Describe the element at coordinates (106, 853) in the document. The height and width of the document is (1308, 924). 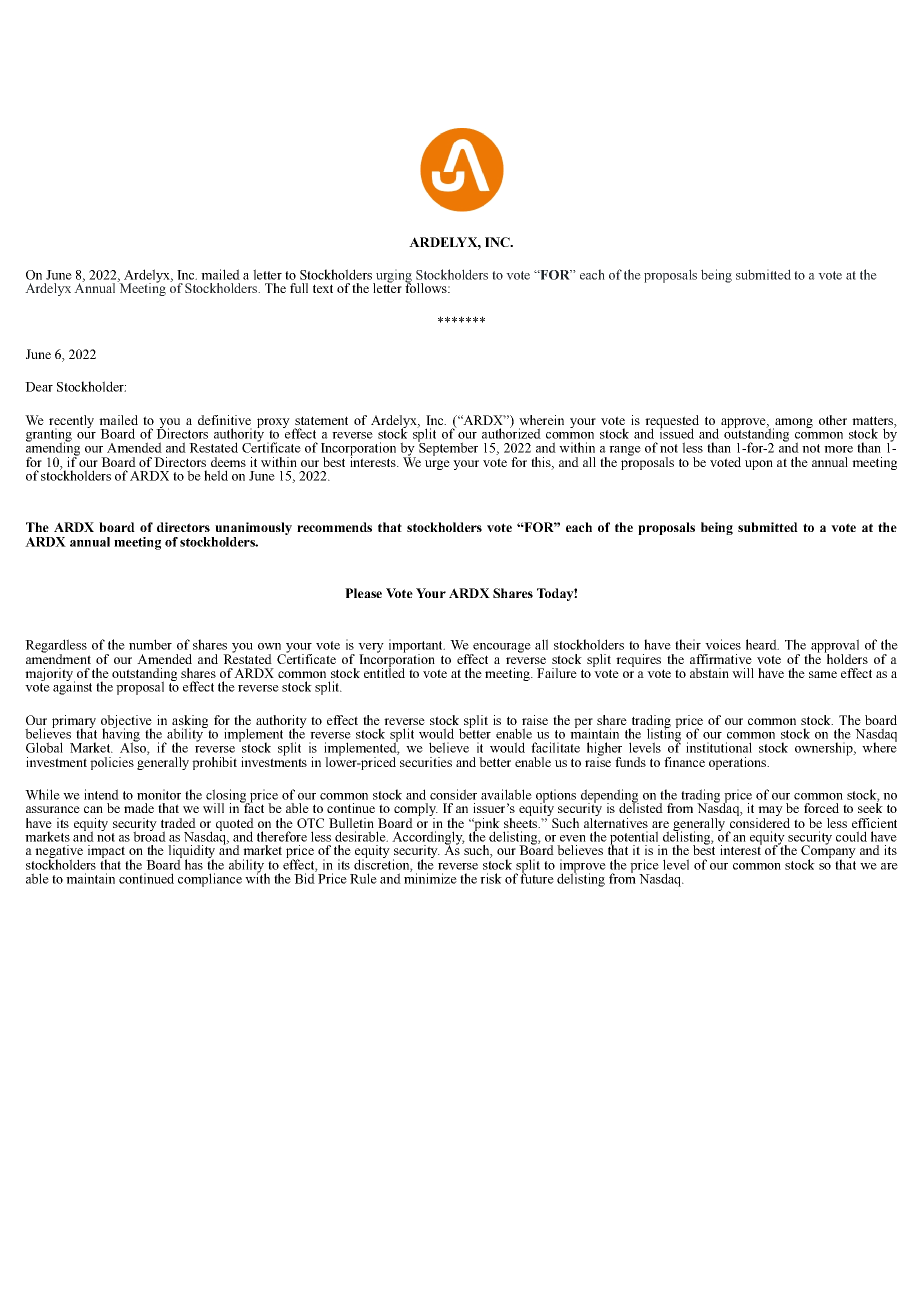
I see `impact` at that location.
